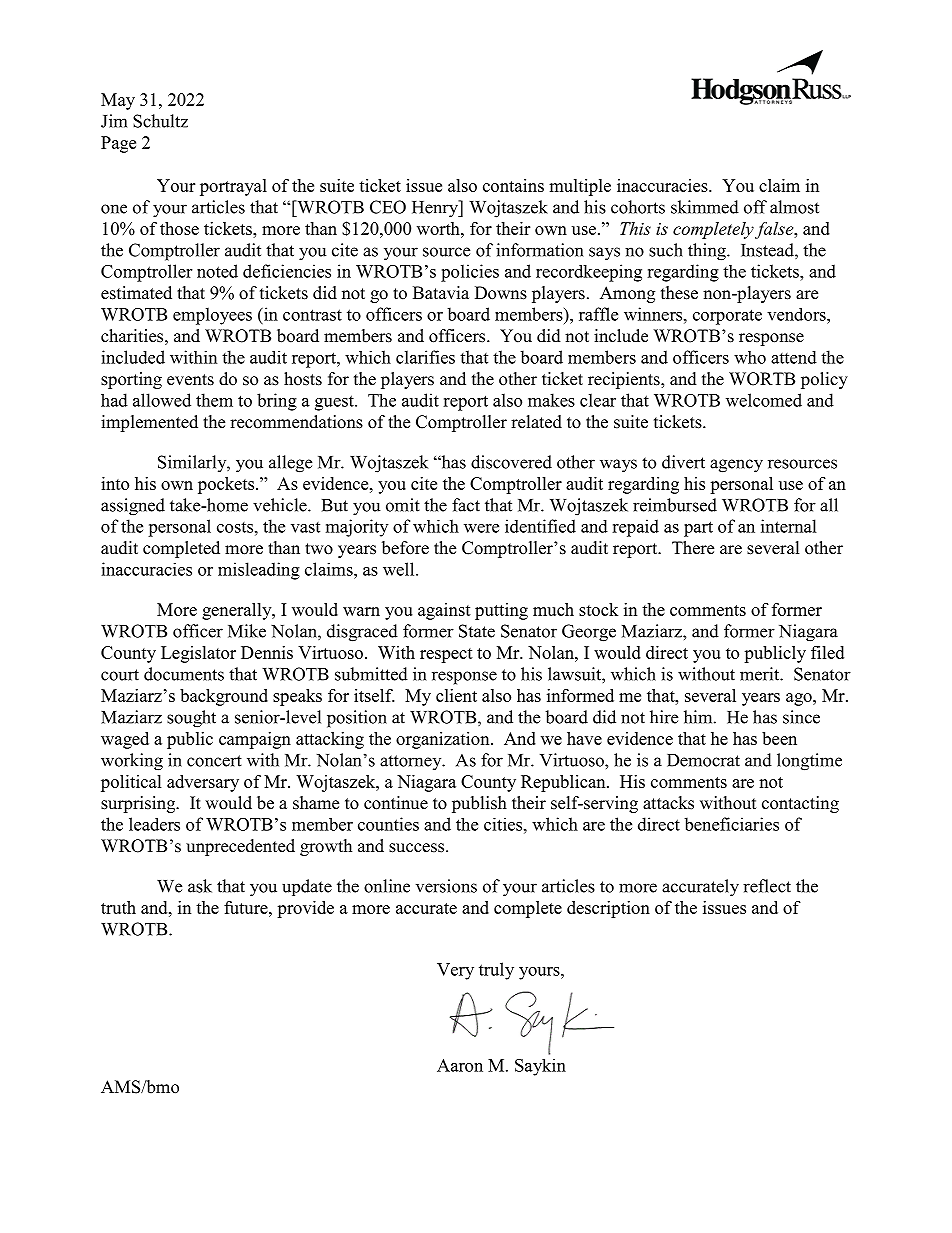 Image resolution: width=952 pixels, height=1233 pixels. I want to click on them, so click(214, 400).
